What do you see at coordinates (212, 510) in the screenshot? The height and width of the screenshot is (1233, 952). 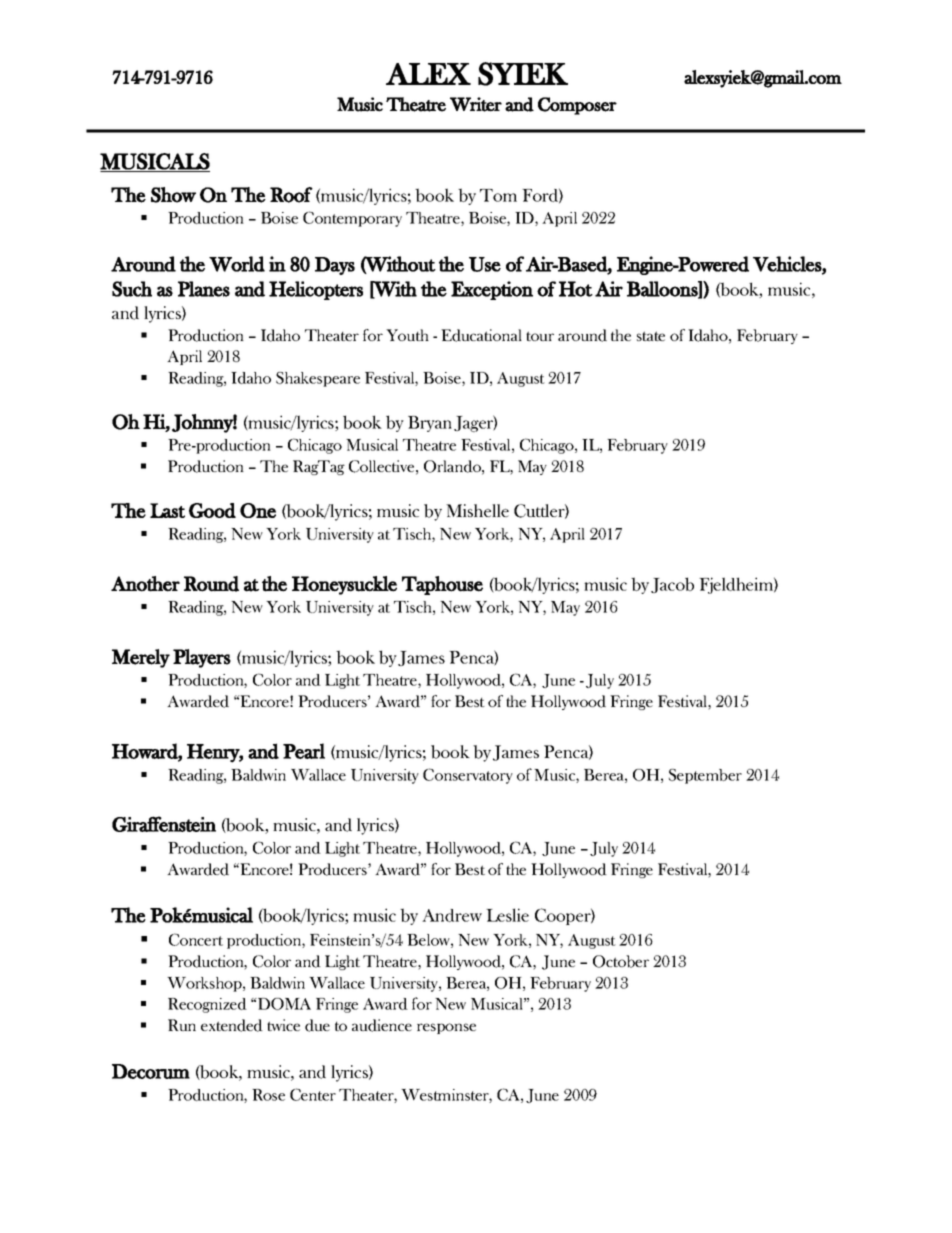 I see `Good` at bounding box center [212, 510].
